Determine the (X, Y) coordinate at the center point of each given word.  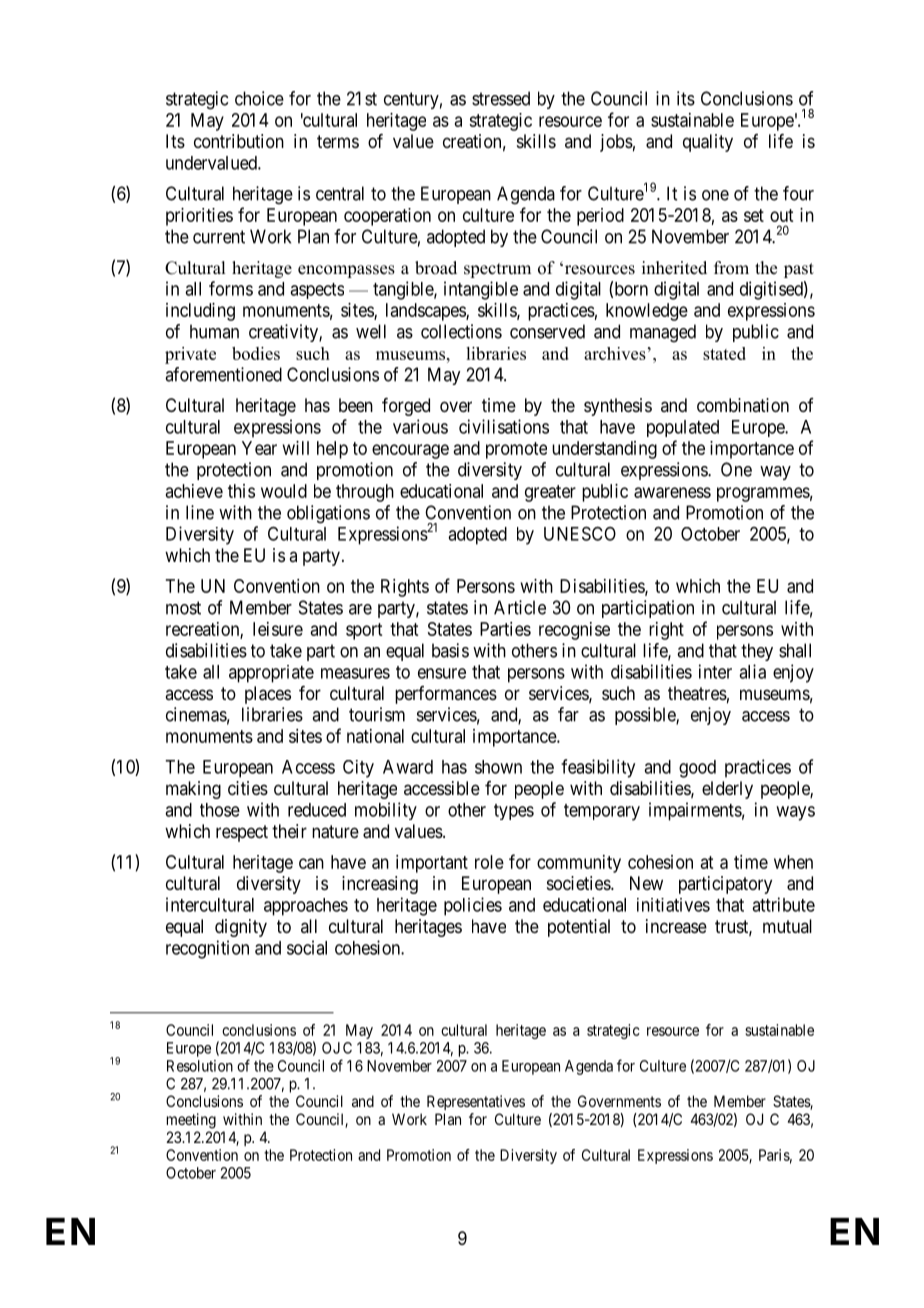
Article (520, 607)
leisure (278, 629)
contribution (239, 141)
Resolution (200, 1066)
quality (708, 143)
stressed (501, 98)
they (757, 652)
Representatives (476, 1102)
